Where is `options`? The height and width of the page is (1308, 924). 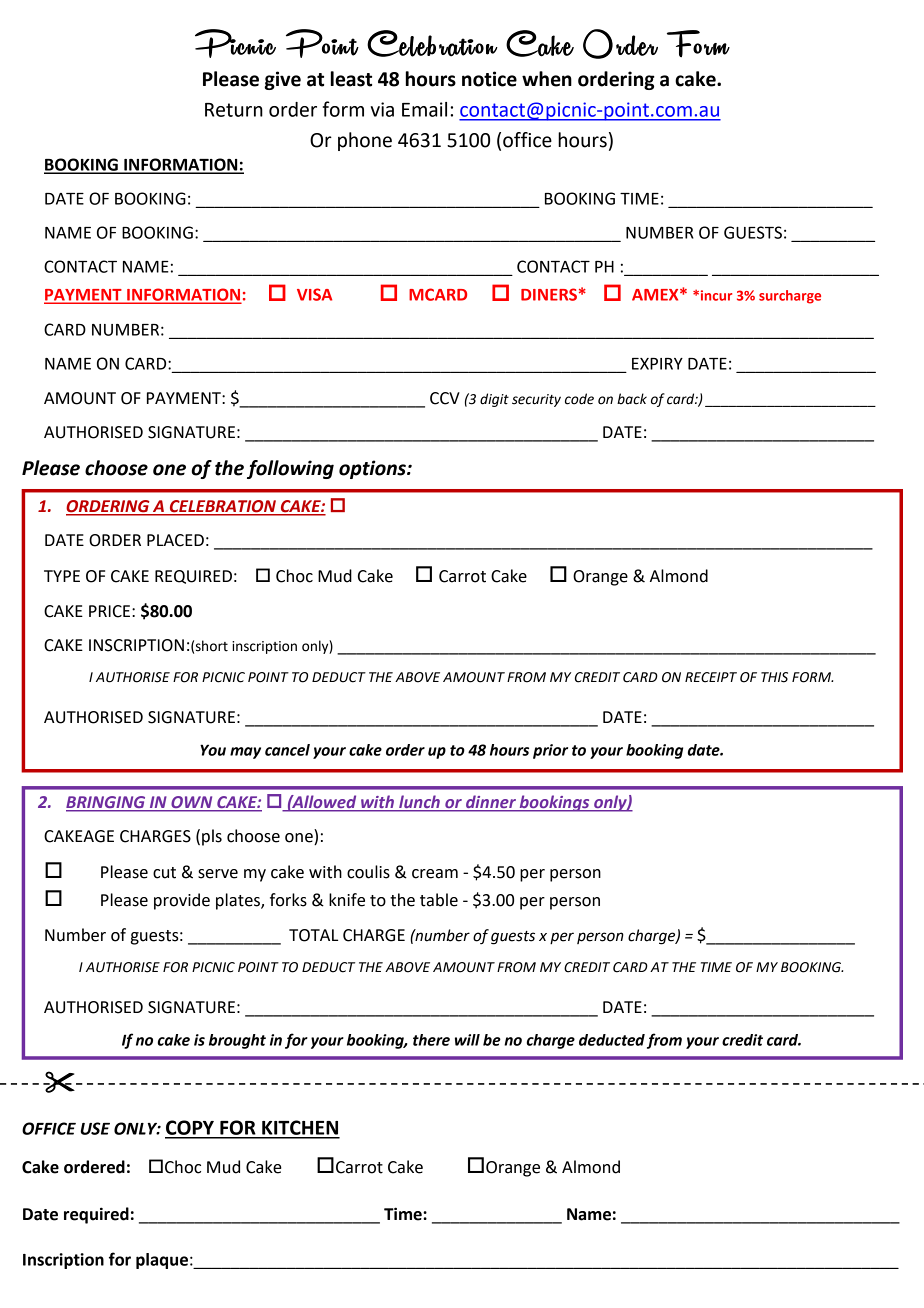 options is located at coordinates (373, 469).
